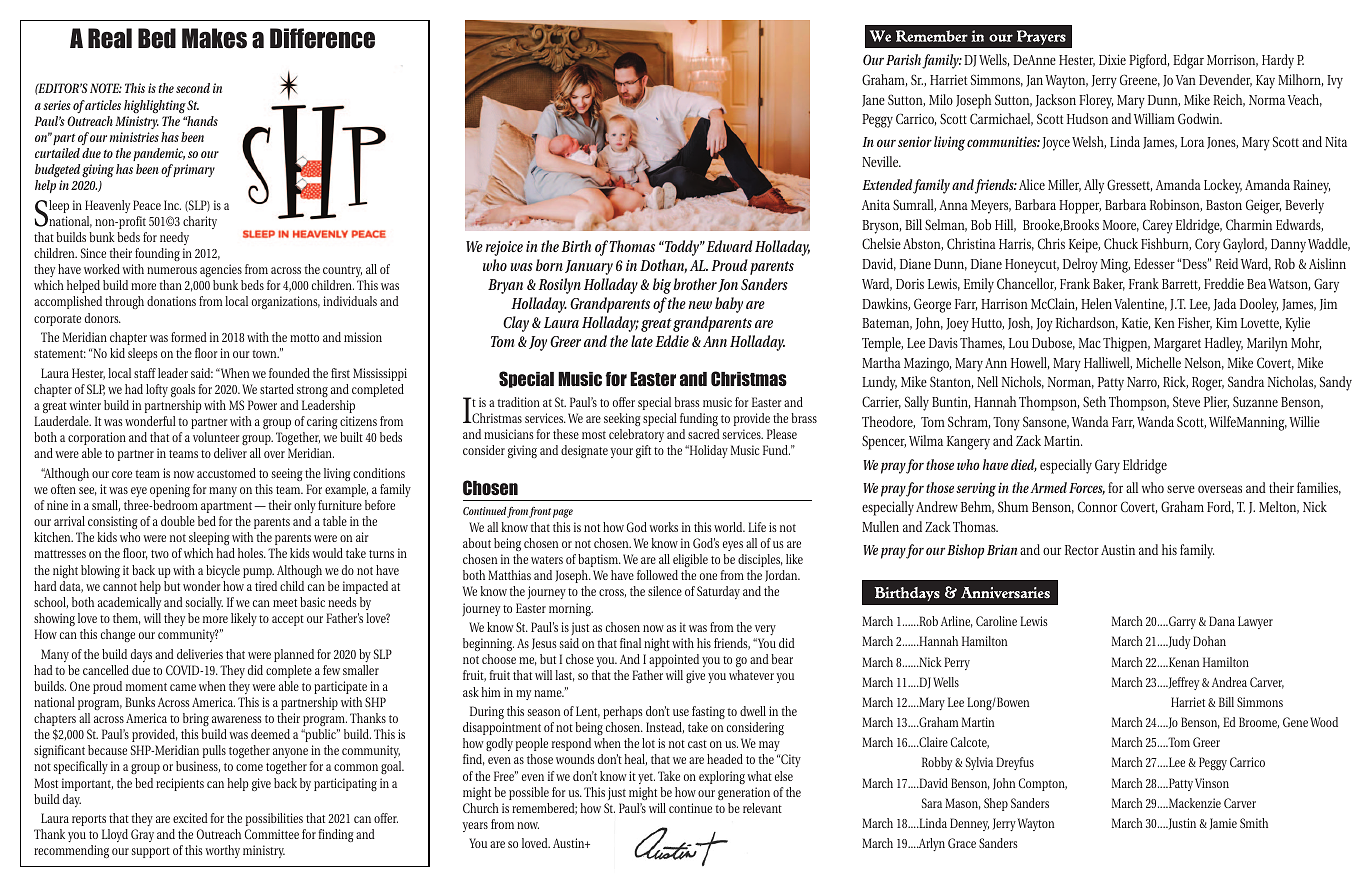  I want to click on formed, so click(189, 337).
